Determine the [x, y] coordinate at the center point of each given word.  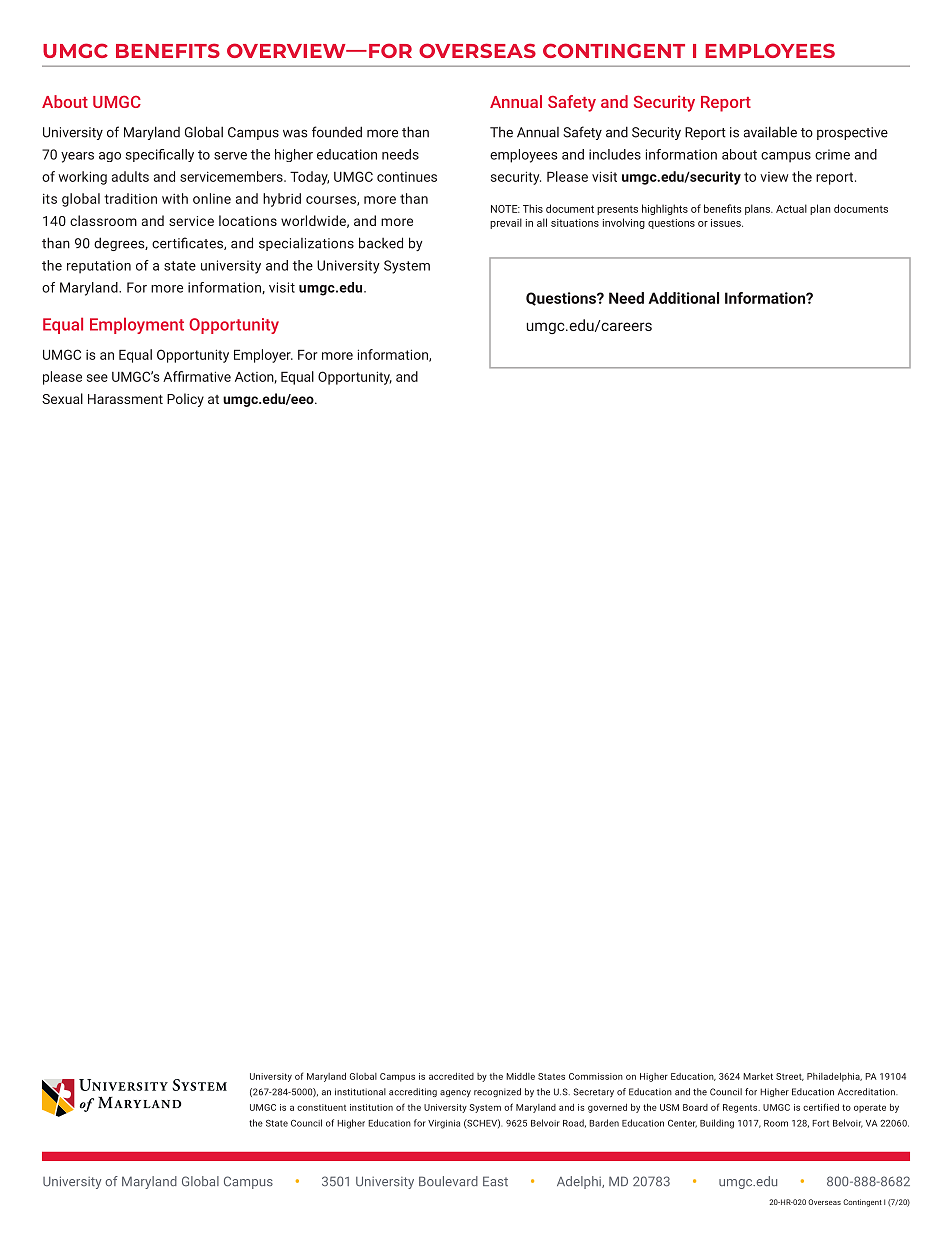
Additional [683, 298]
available [770, 132]
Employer [263, 356]
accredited [451, 1076]
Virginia [444, 1124]
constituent [321, 1107]
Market [758, 1076]
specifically [159, 155]
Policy [185, 400]
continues [407, 177]
